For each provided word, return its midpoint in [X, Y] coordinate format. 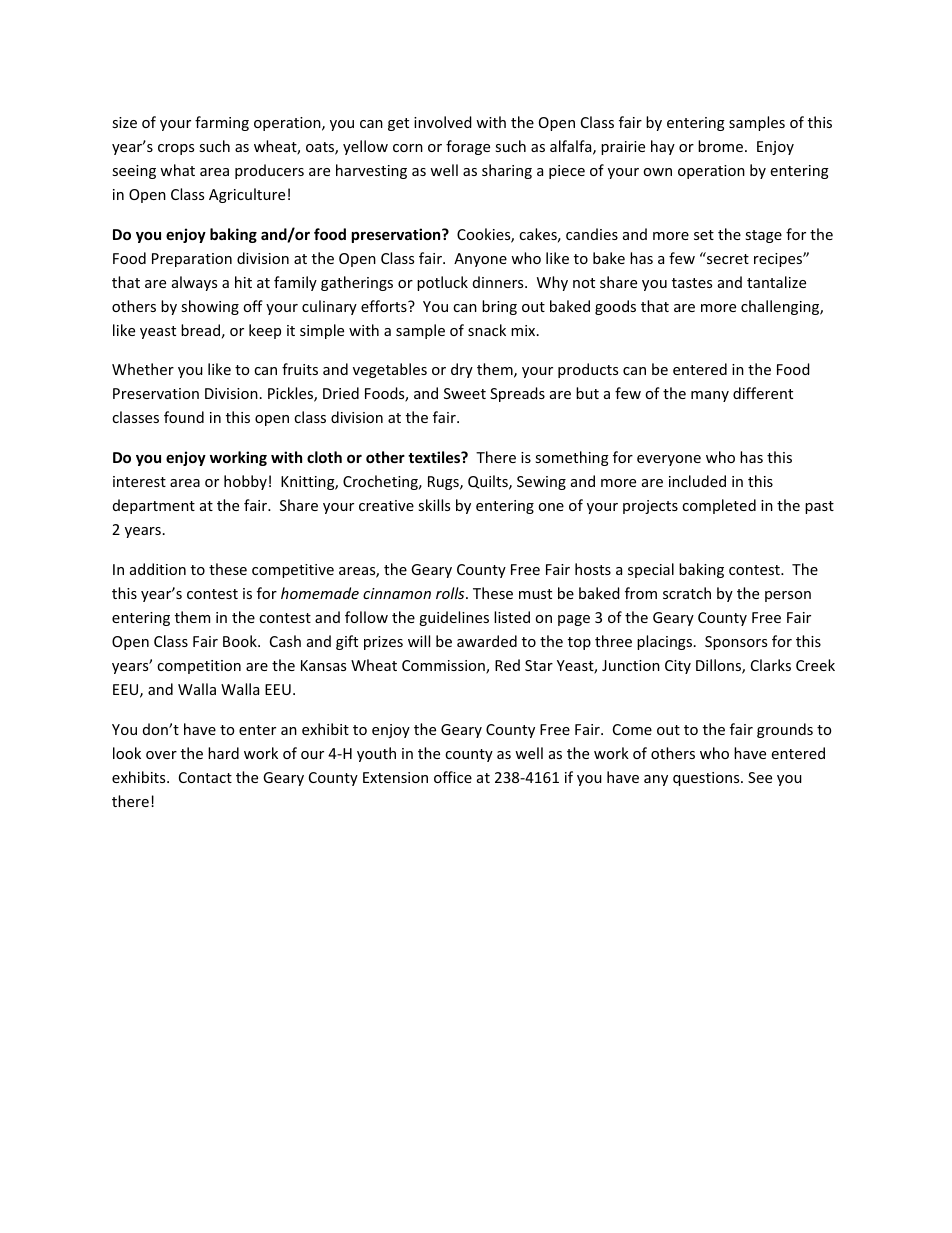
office [453, 777]
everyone [669, 460]
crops [176, 149]
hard [223, 753]
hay [663, 147]
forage [468, 147]
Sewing [541, 483]
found [184, 417]
